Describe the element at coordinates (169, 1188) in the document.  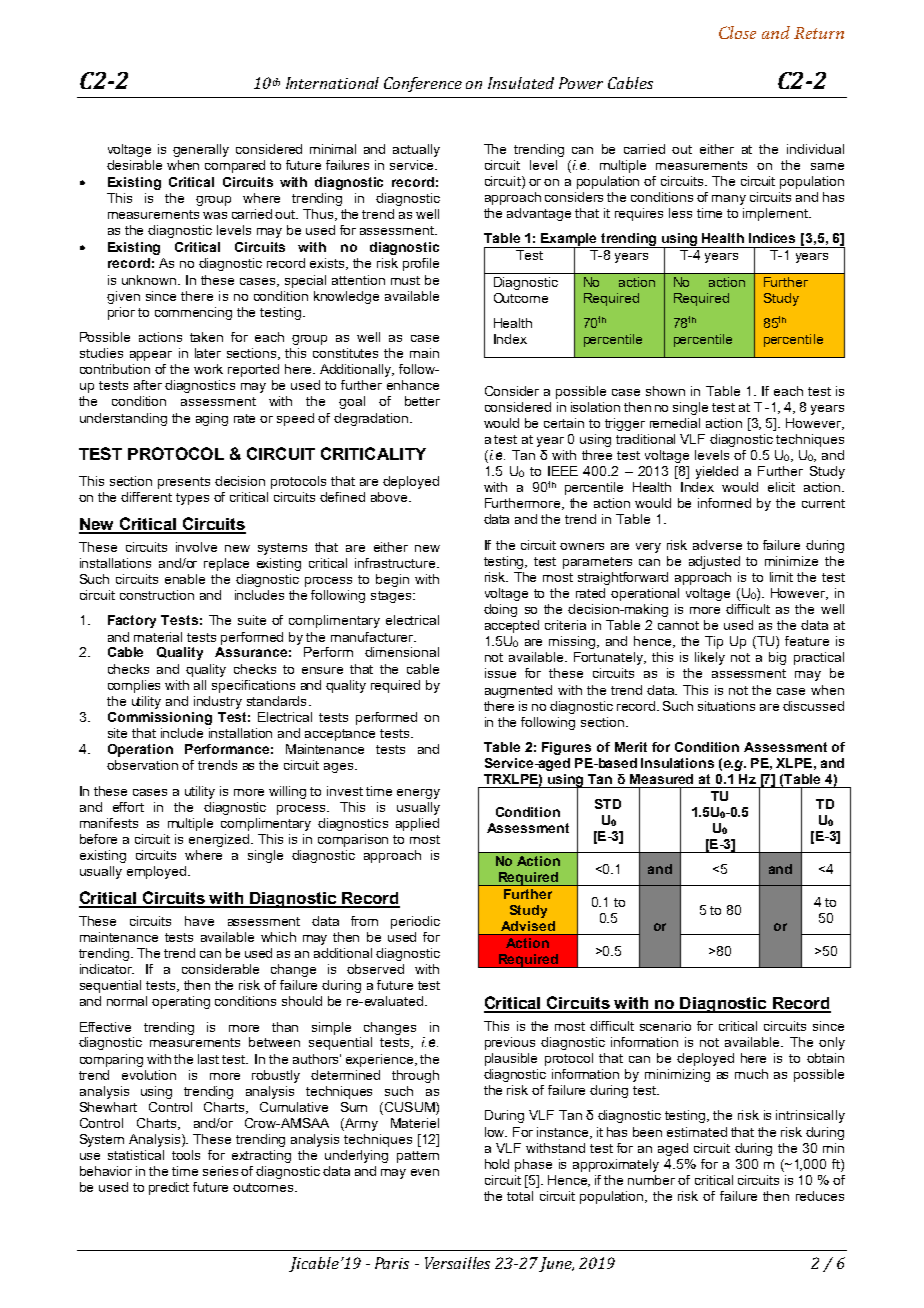
I see `predict` at that location.
